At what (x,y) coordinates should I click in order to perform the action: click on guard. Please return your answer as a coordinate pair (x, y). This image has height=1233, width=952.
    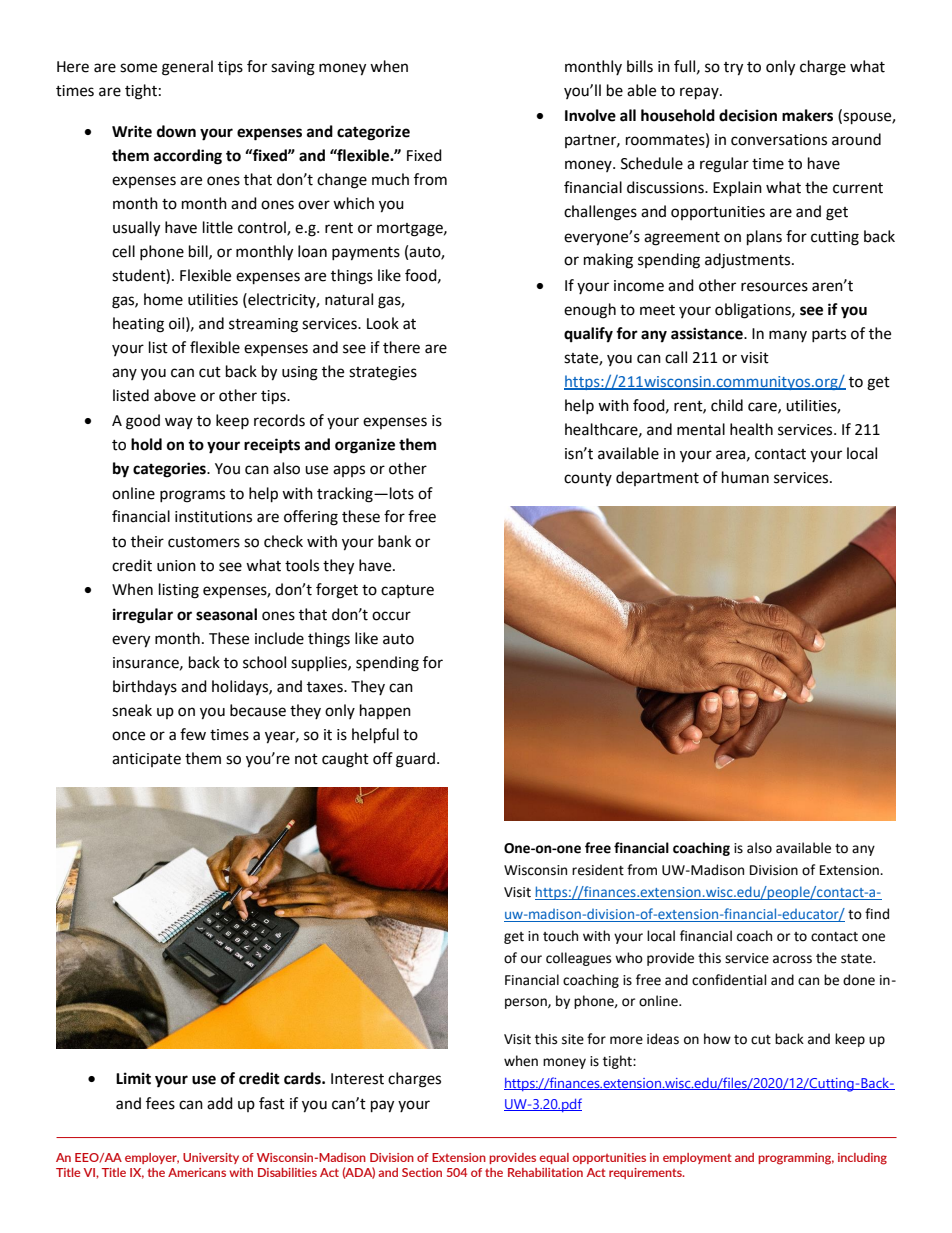
    Looking at the image, I should click on (415, 760).
